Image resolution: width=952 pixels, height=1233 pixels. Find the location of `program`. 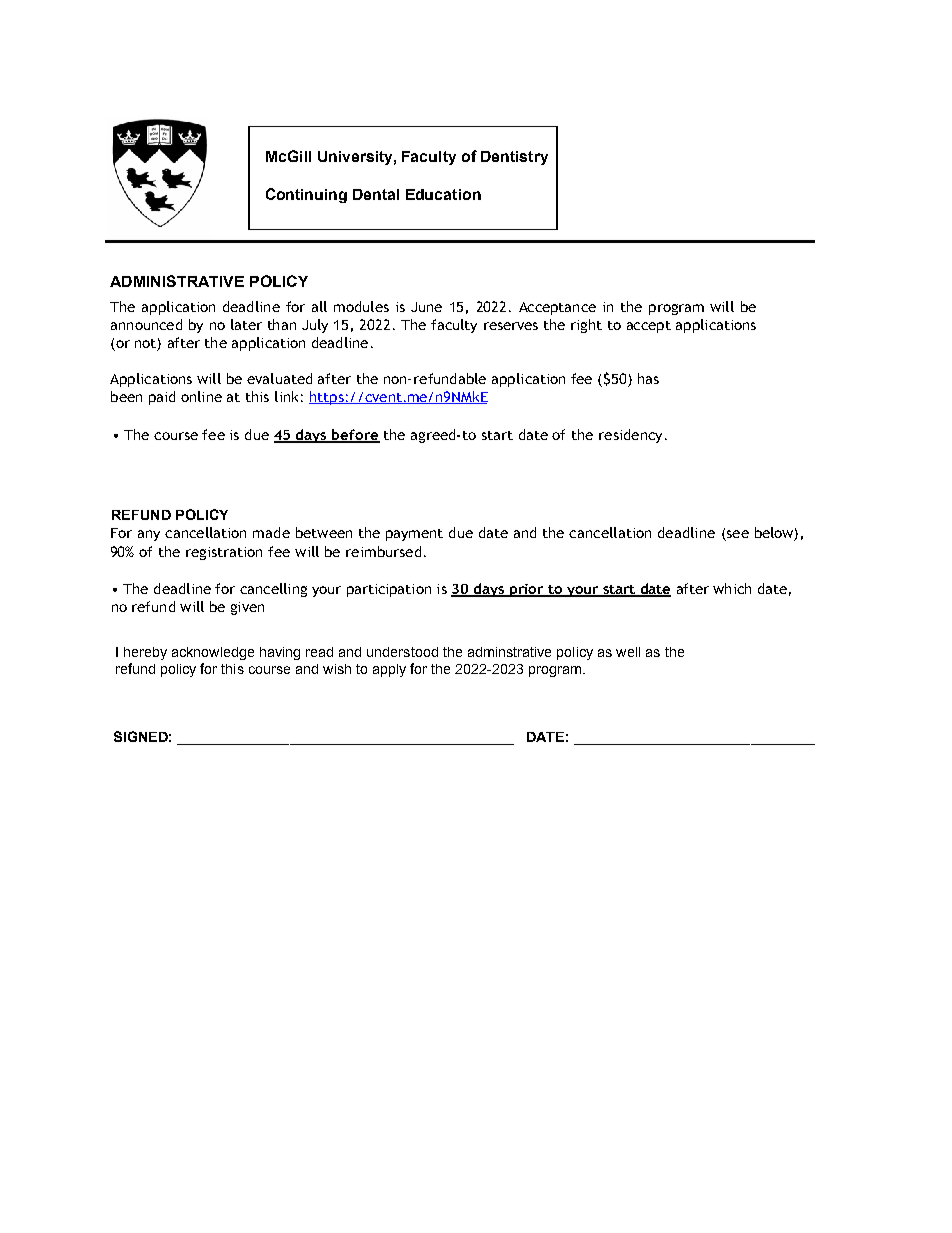

program is located at coordinates (676, 309).
